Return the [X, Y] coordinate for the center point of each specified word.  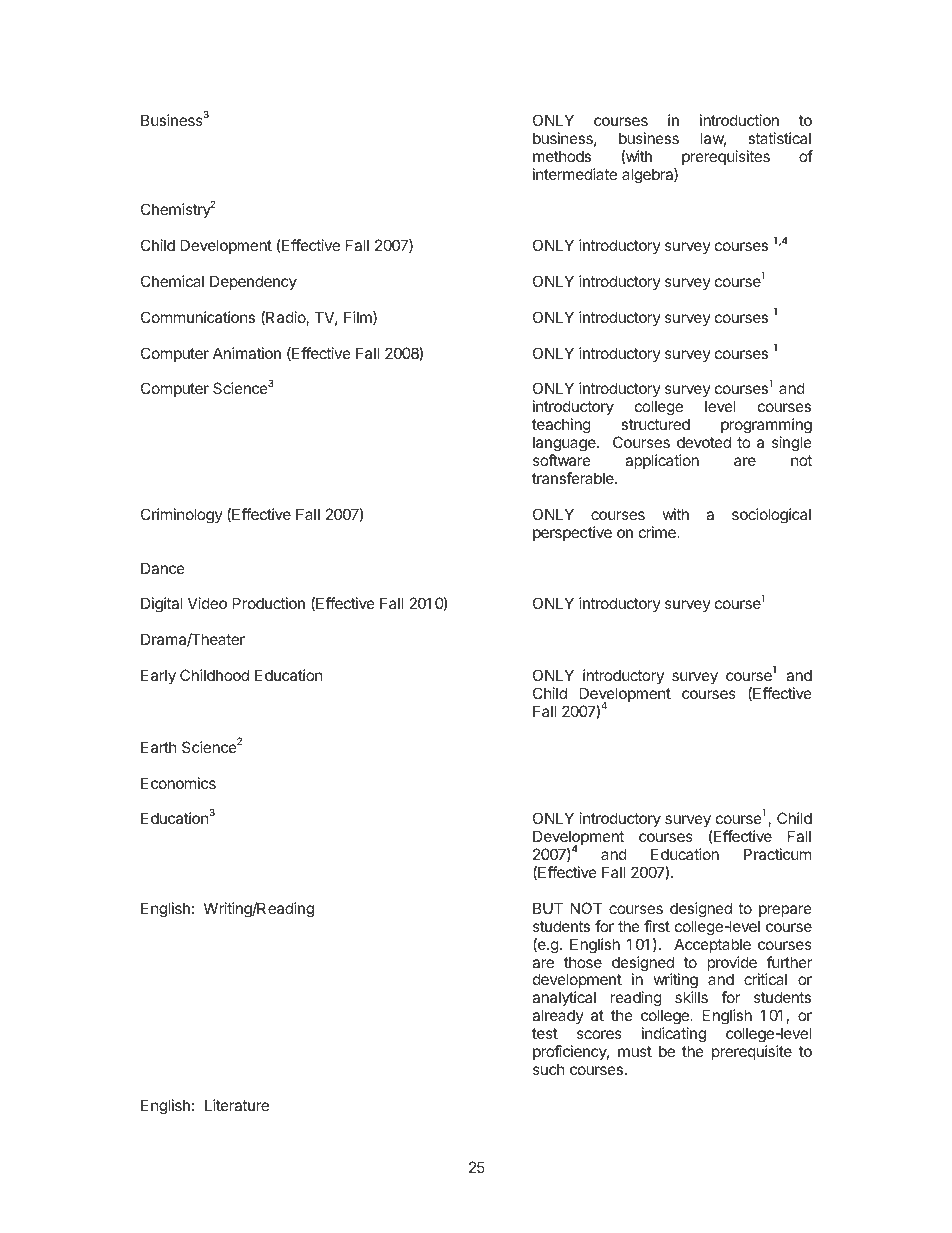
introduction [739, 120]
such [549, 1069]
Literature [237, 1105]
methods [562, 156]
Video [207, 603]
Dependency [253, 282]
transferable [574, 478]
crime [658, 532]
